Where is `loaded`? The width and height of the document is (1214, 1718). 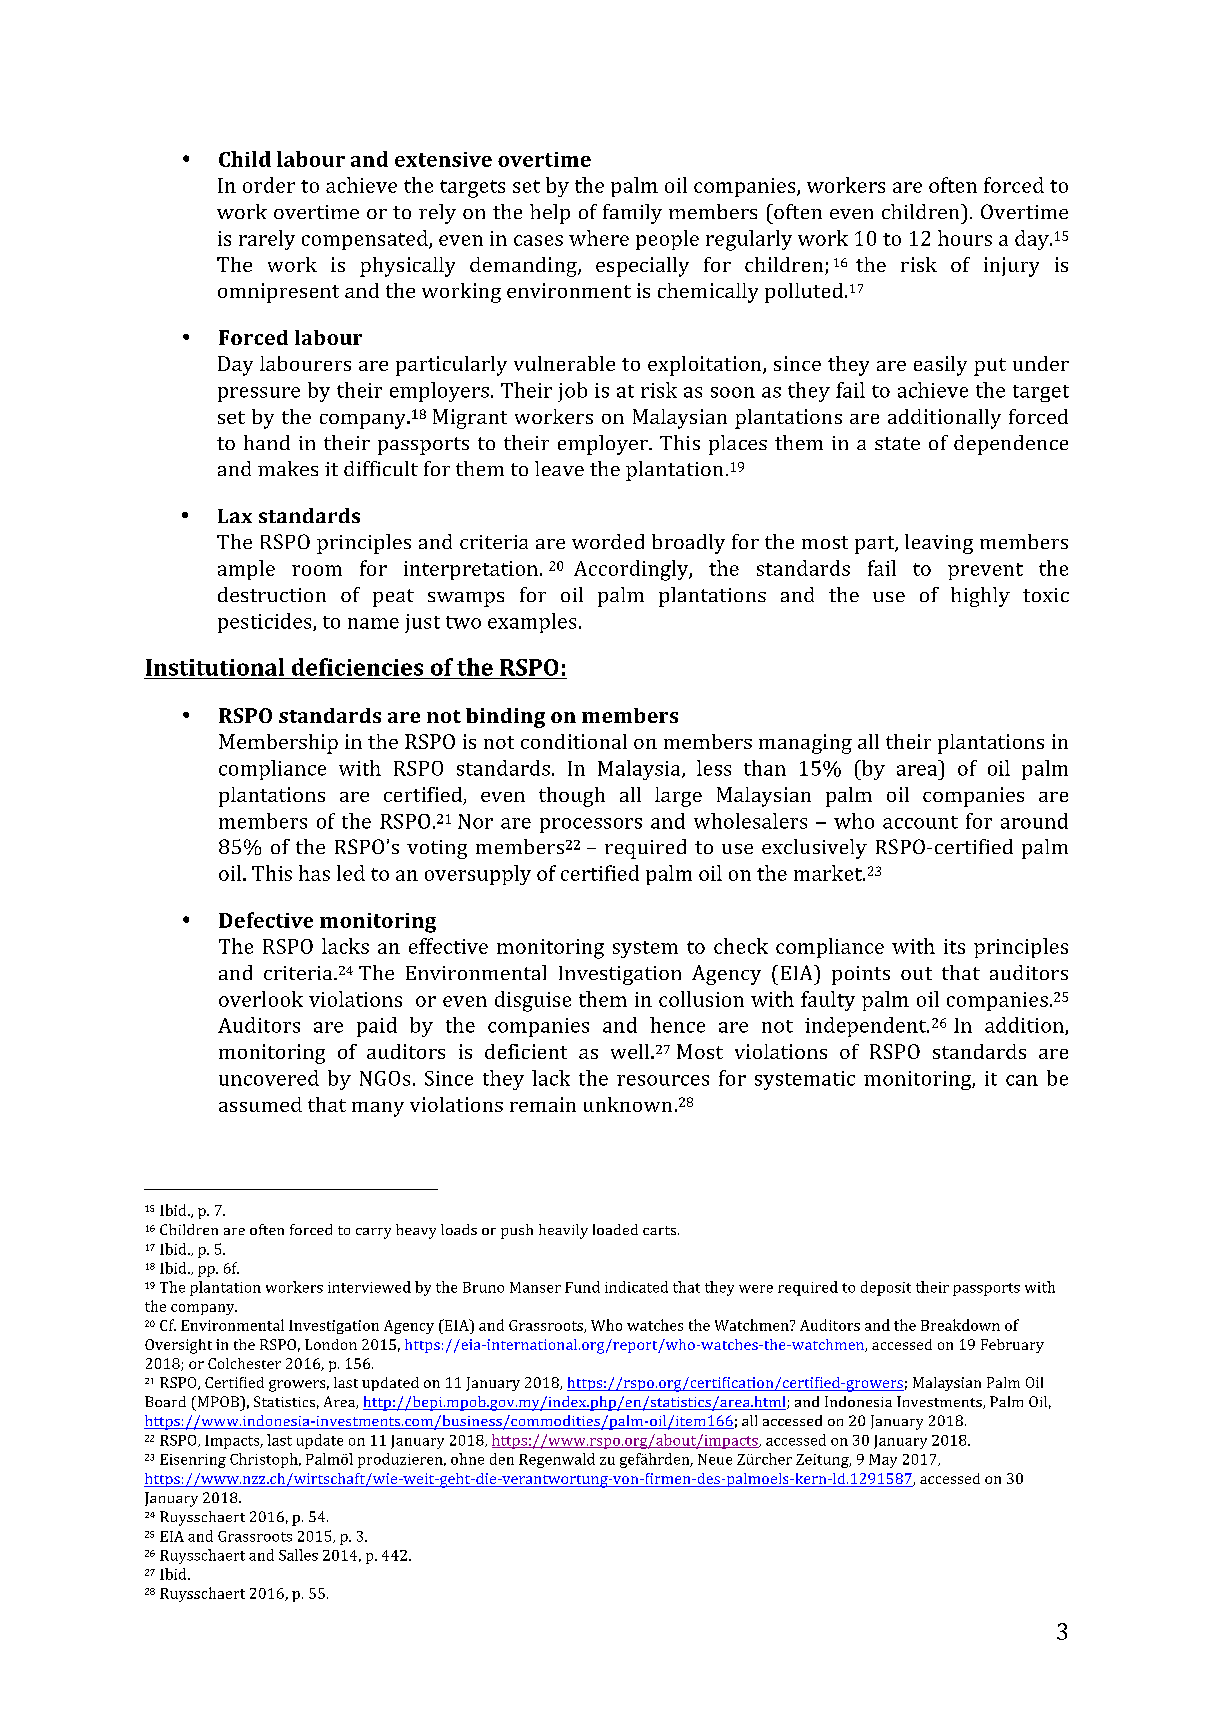 loaded is located at coordinates (615, 1229).
